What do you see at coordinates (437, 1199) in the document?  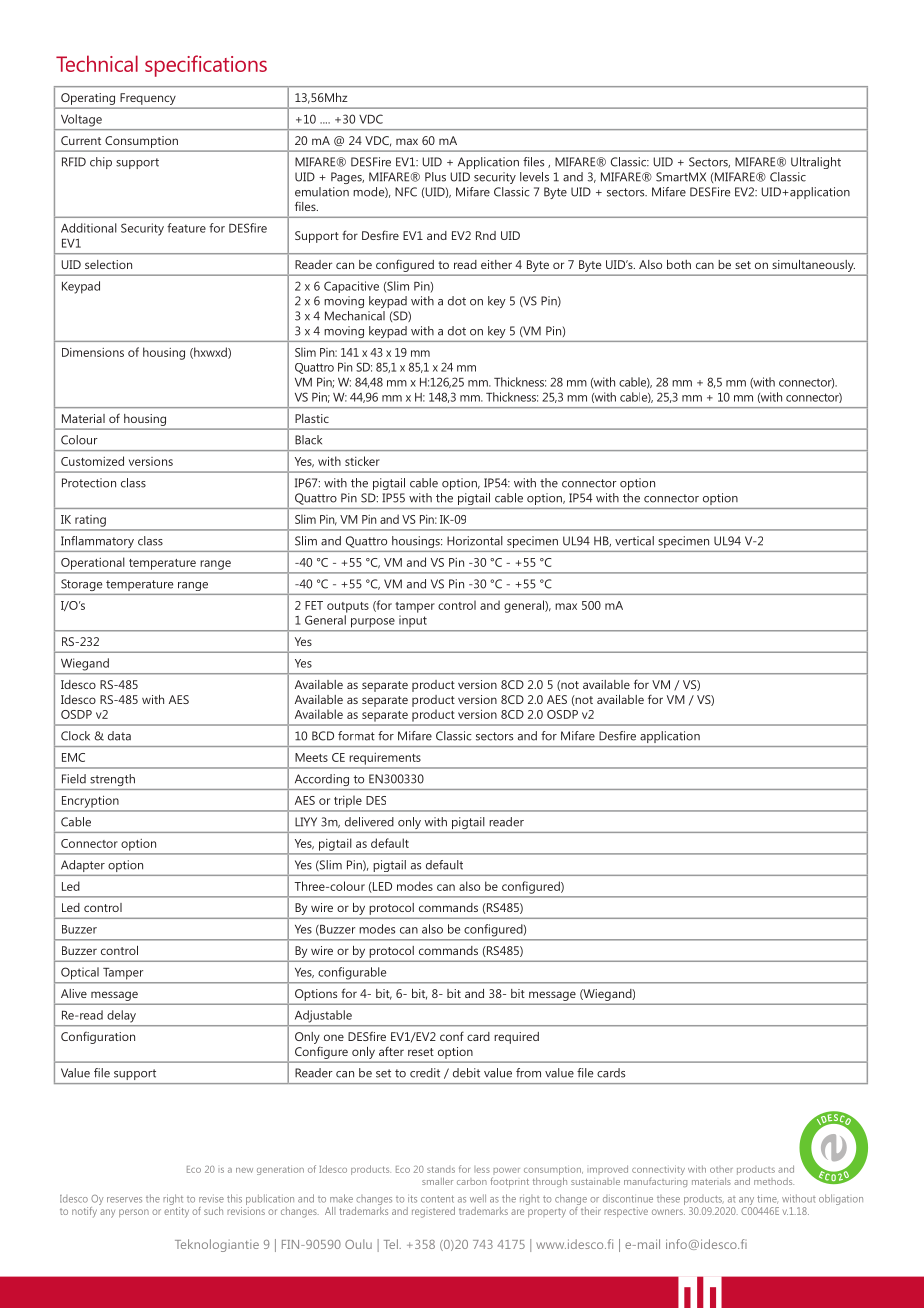 I see `content` at bounding box center [437, 1199].
